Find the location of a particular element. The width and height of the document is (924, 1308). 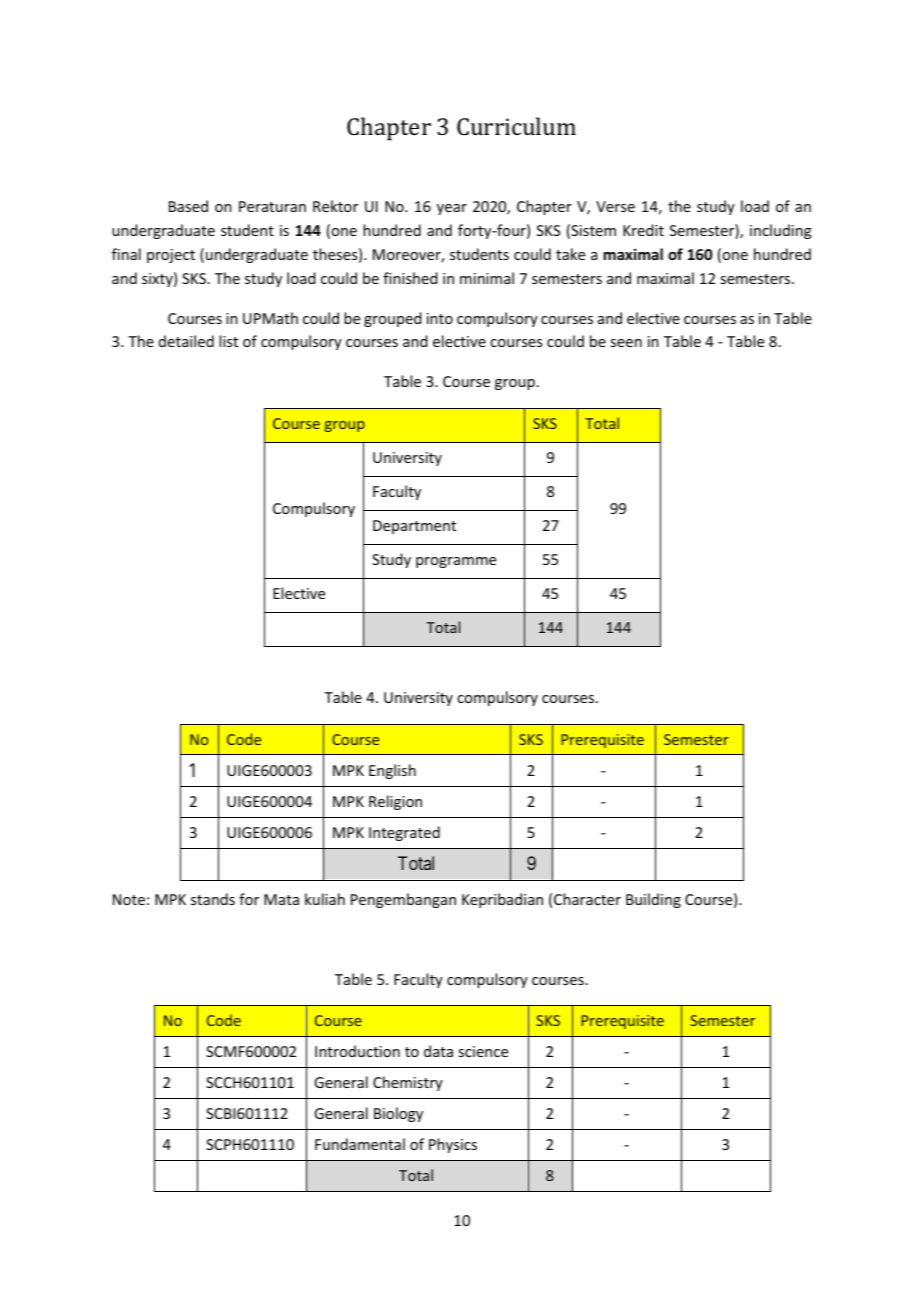

year is located at coordinates (452, 209).
